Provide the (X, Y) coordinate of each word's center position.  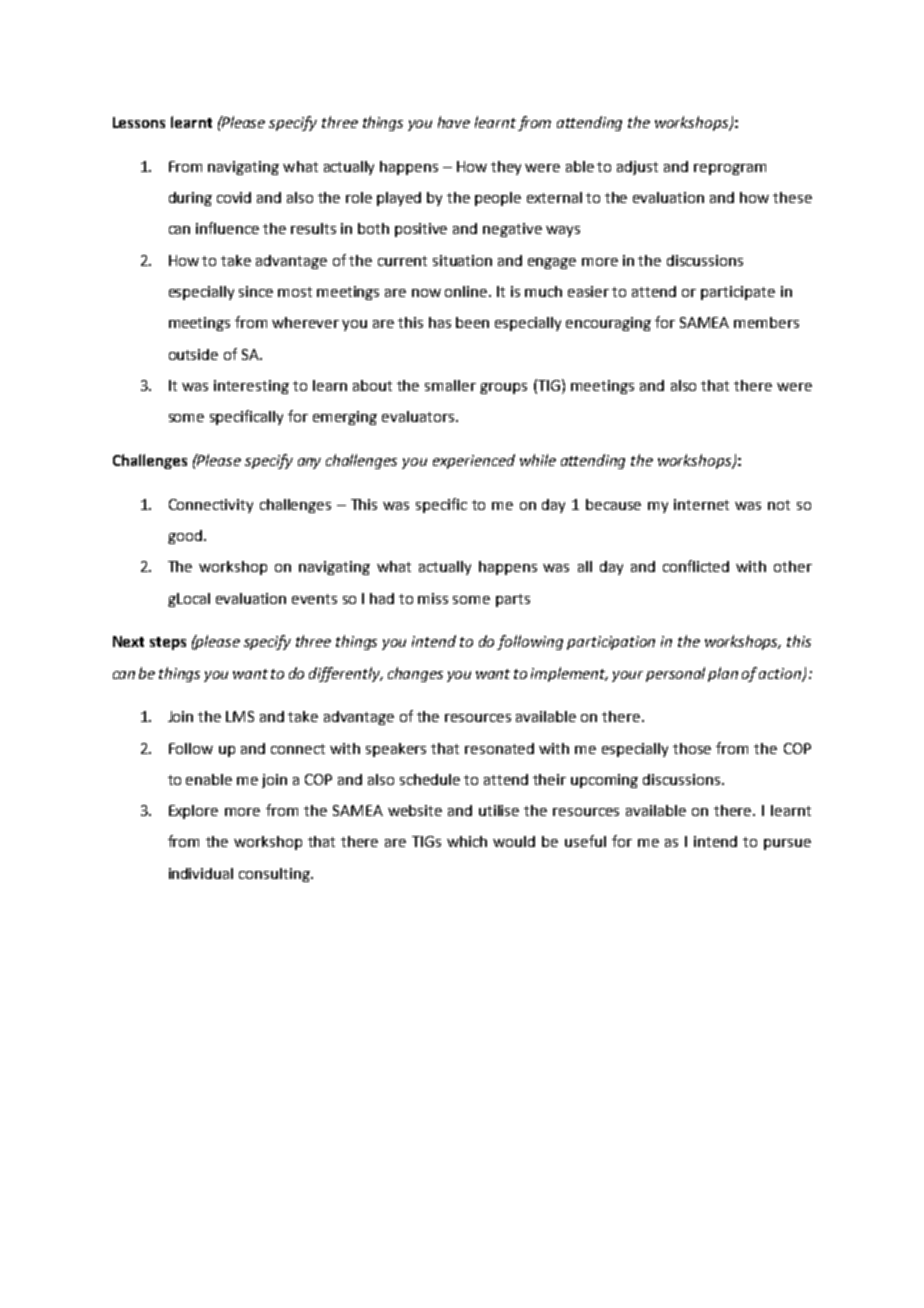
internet (701, 504)
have (454, 122)
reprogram (730, 169)
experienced (474, 461)
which (467, 841)
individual (201, 873)
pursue (787, 844)
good (185, 537)
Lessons (139, 122)
